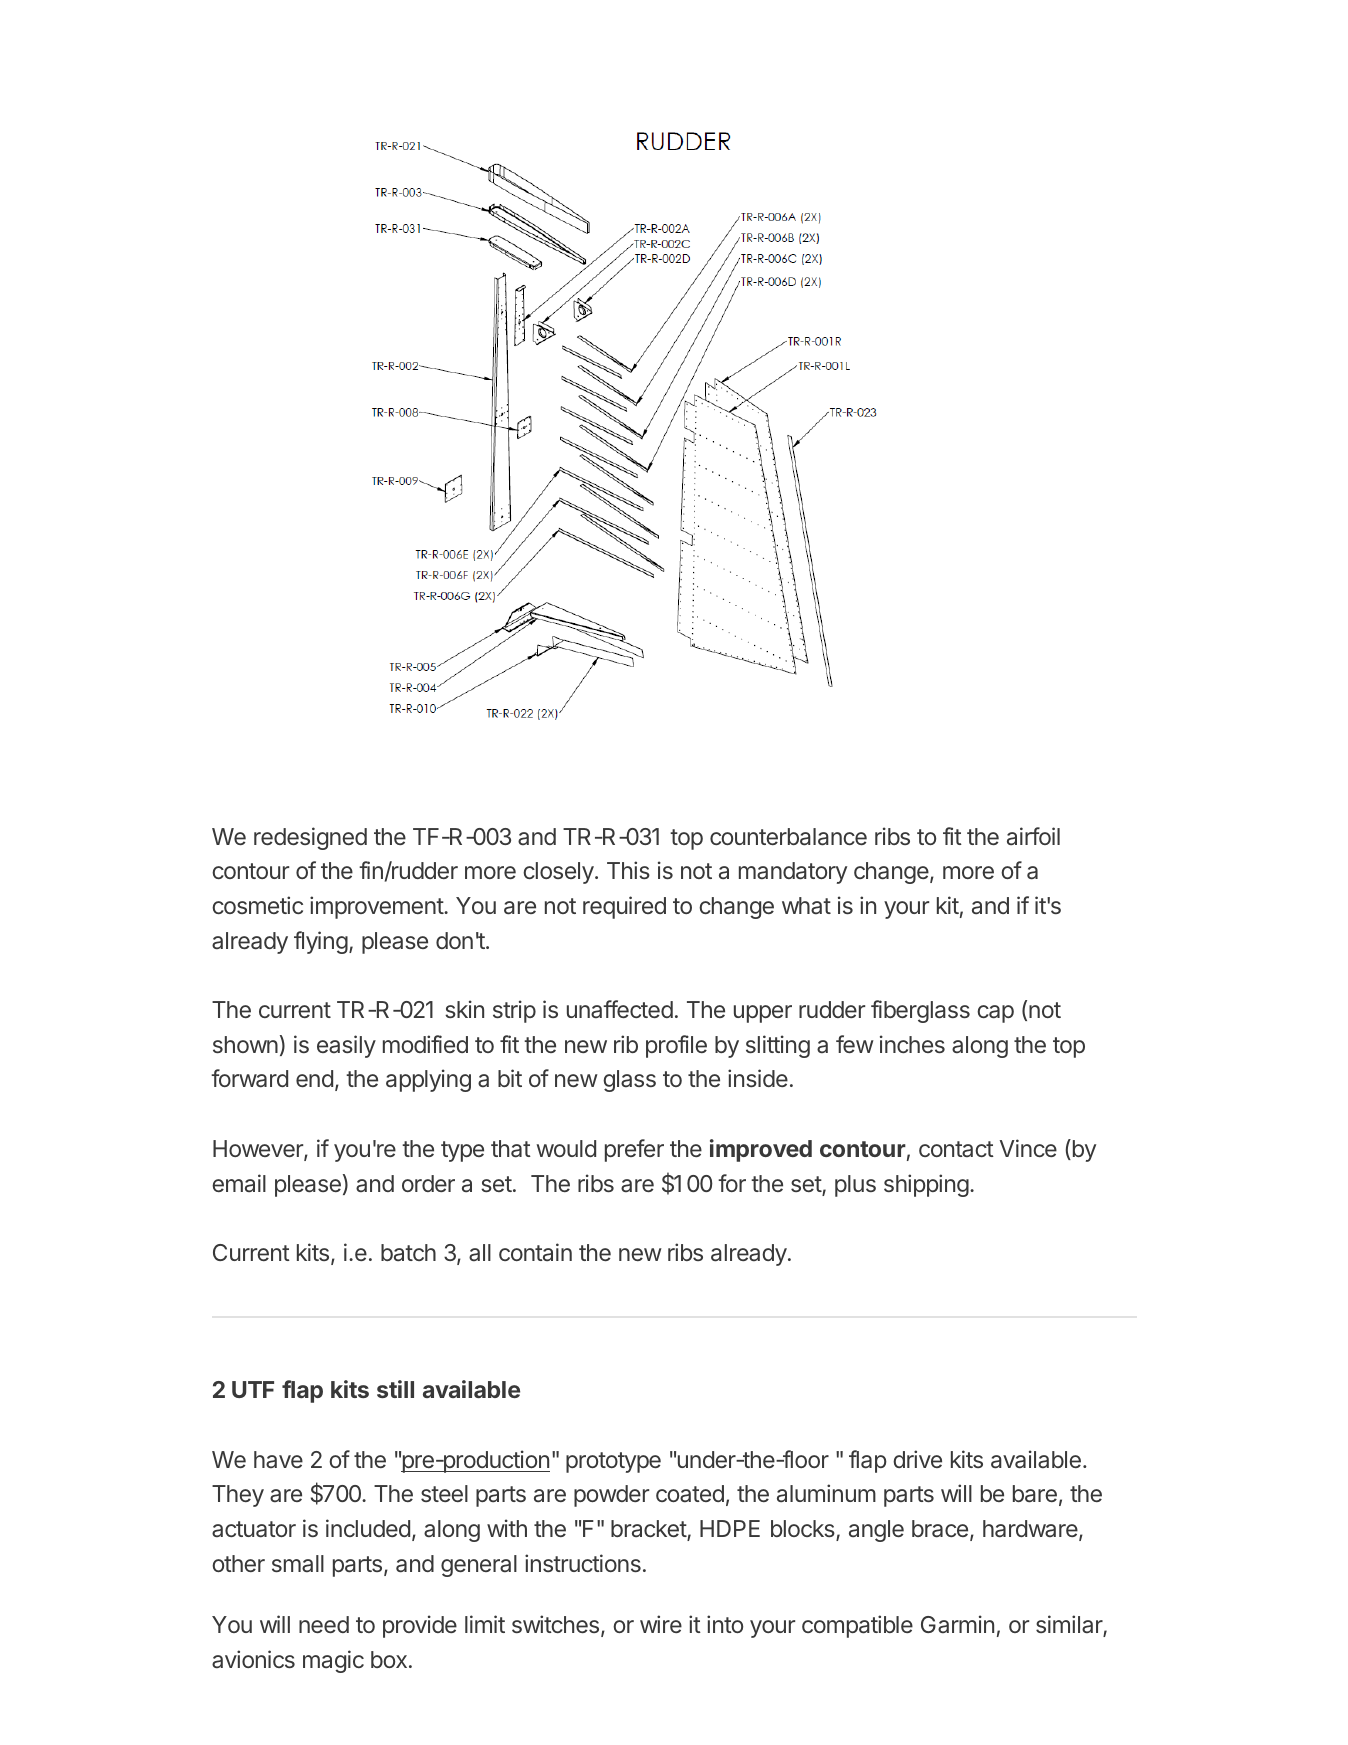  I want to click on prefer, so click(634, 1150).
